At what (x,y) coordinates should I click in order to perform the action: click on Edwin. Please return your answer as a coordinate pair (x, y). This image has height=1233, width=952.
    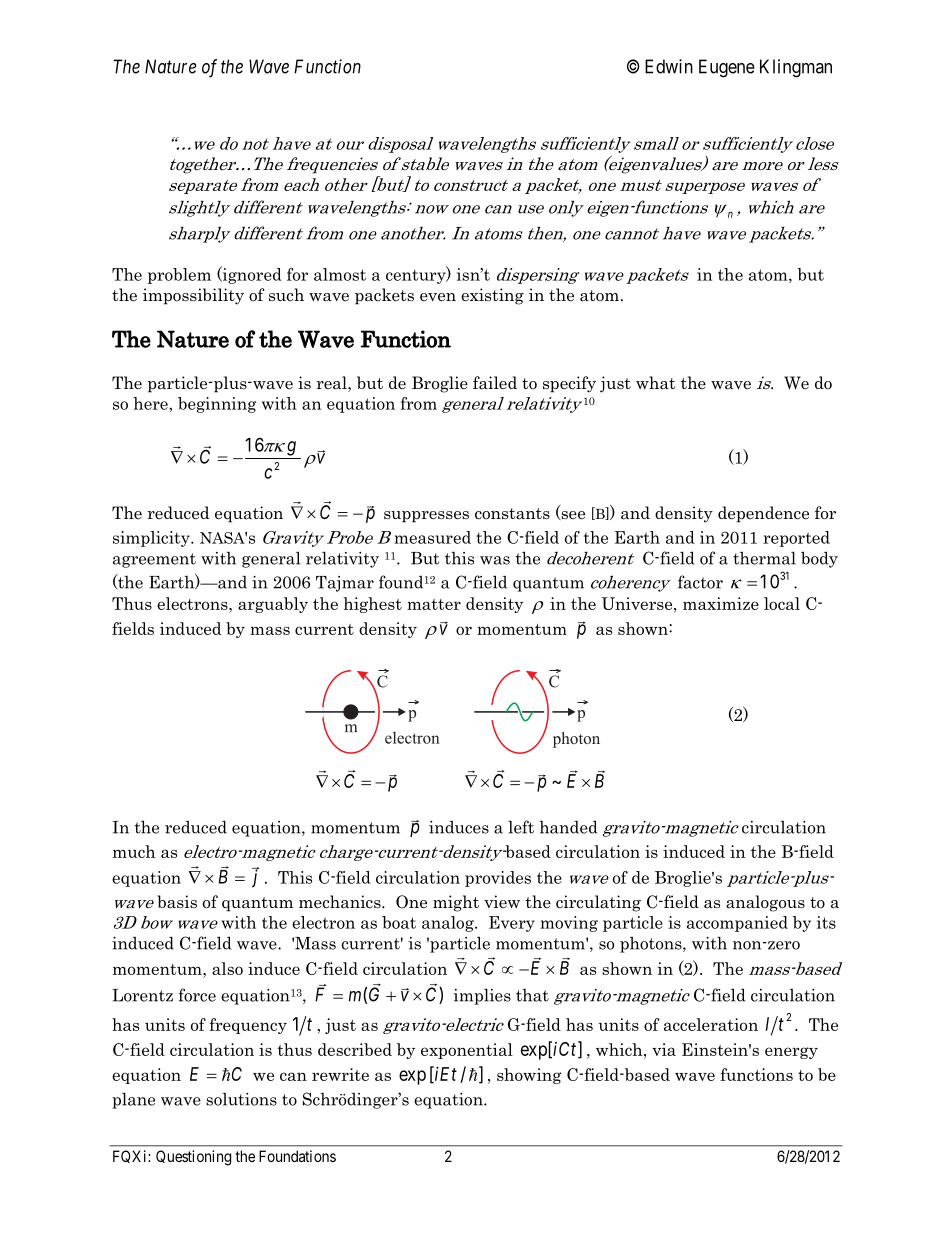
    Looking at the image, I should click on (669, 66).
